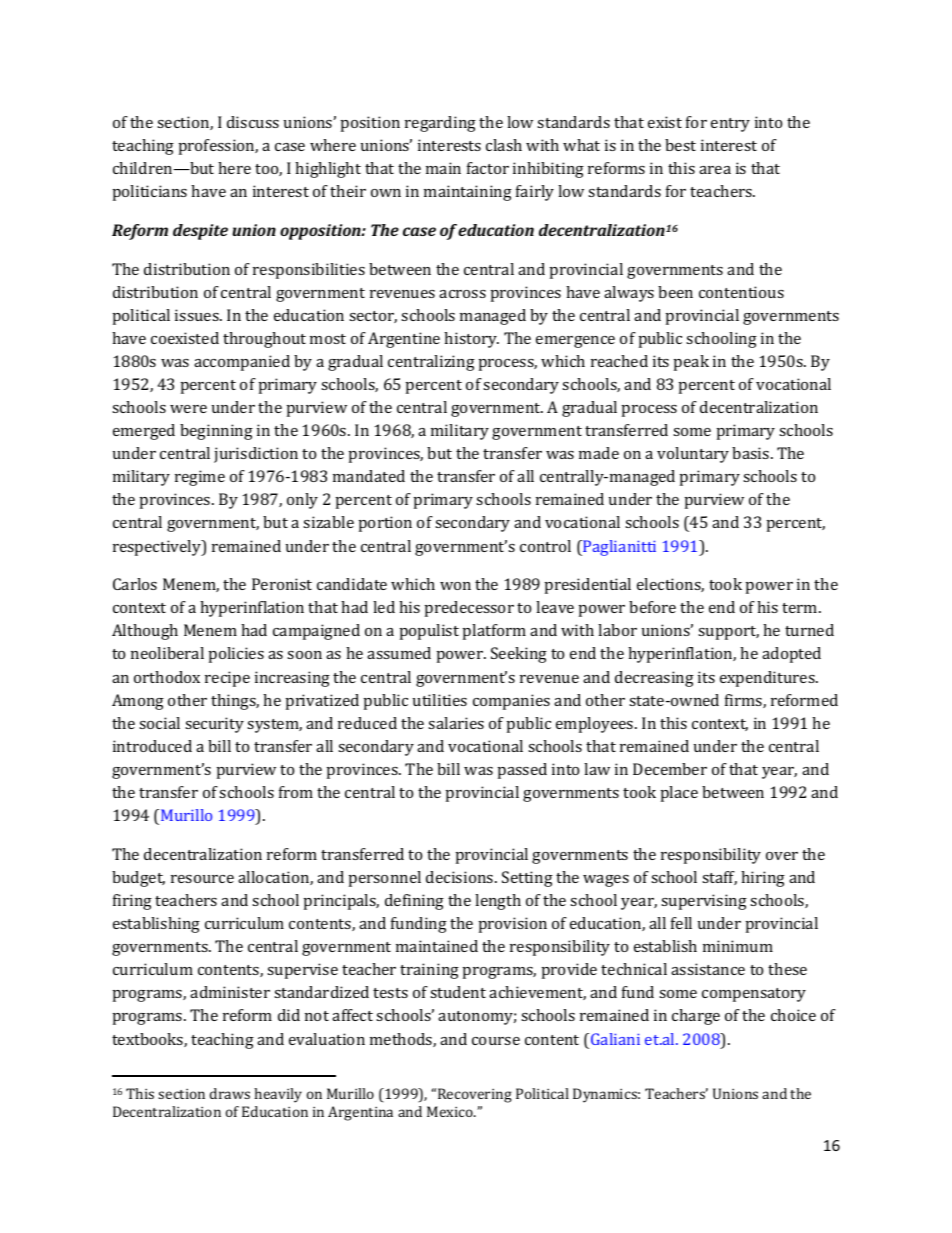  I want to click on security, so click(214, 725).
